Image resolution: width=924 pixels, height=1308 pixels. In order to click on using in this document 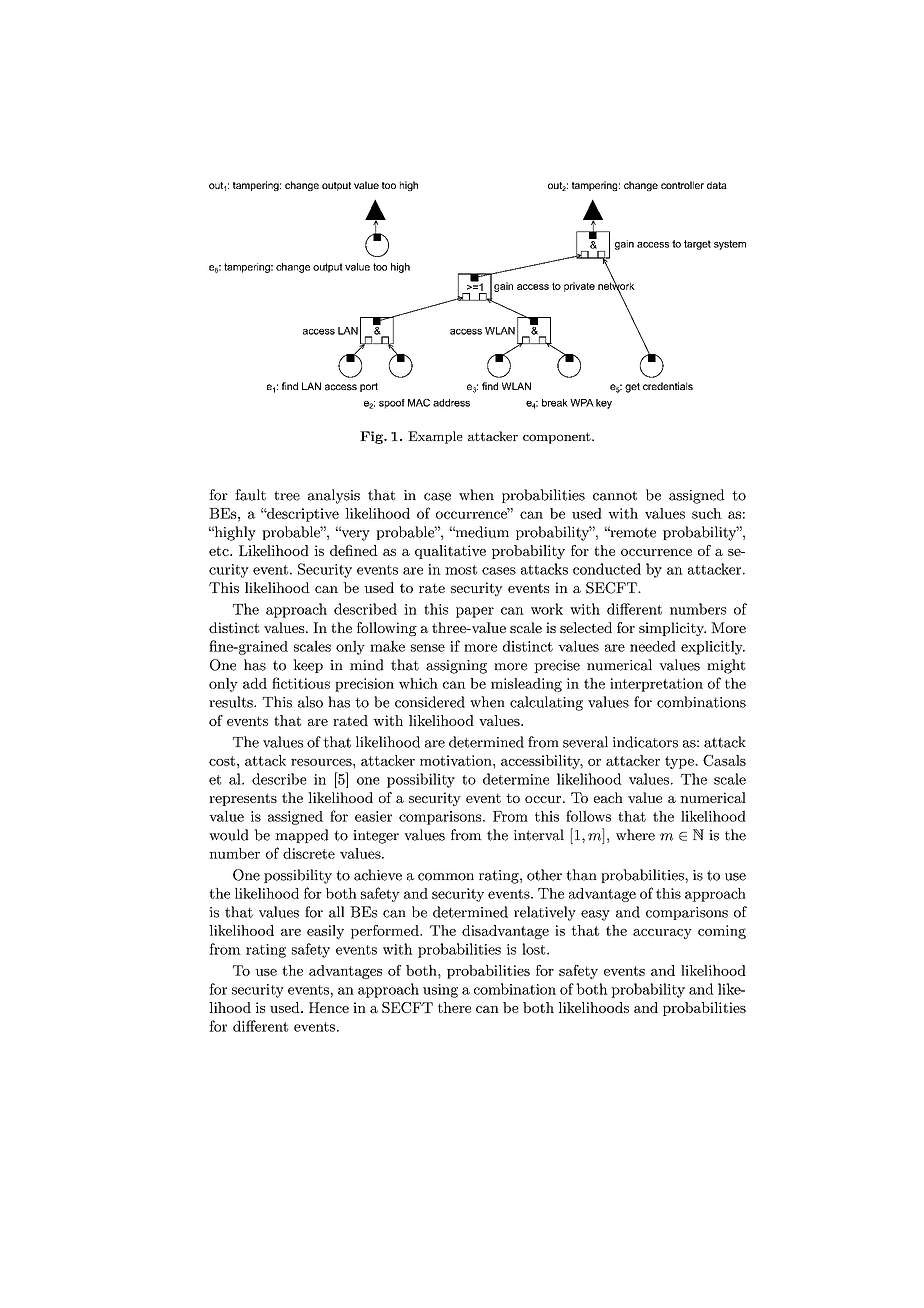, I will do `click(440, 991)`.
